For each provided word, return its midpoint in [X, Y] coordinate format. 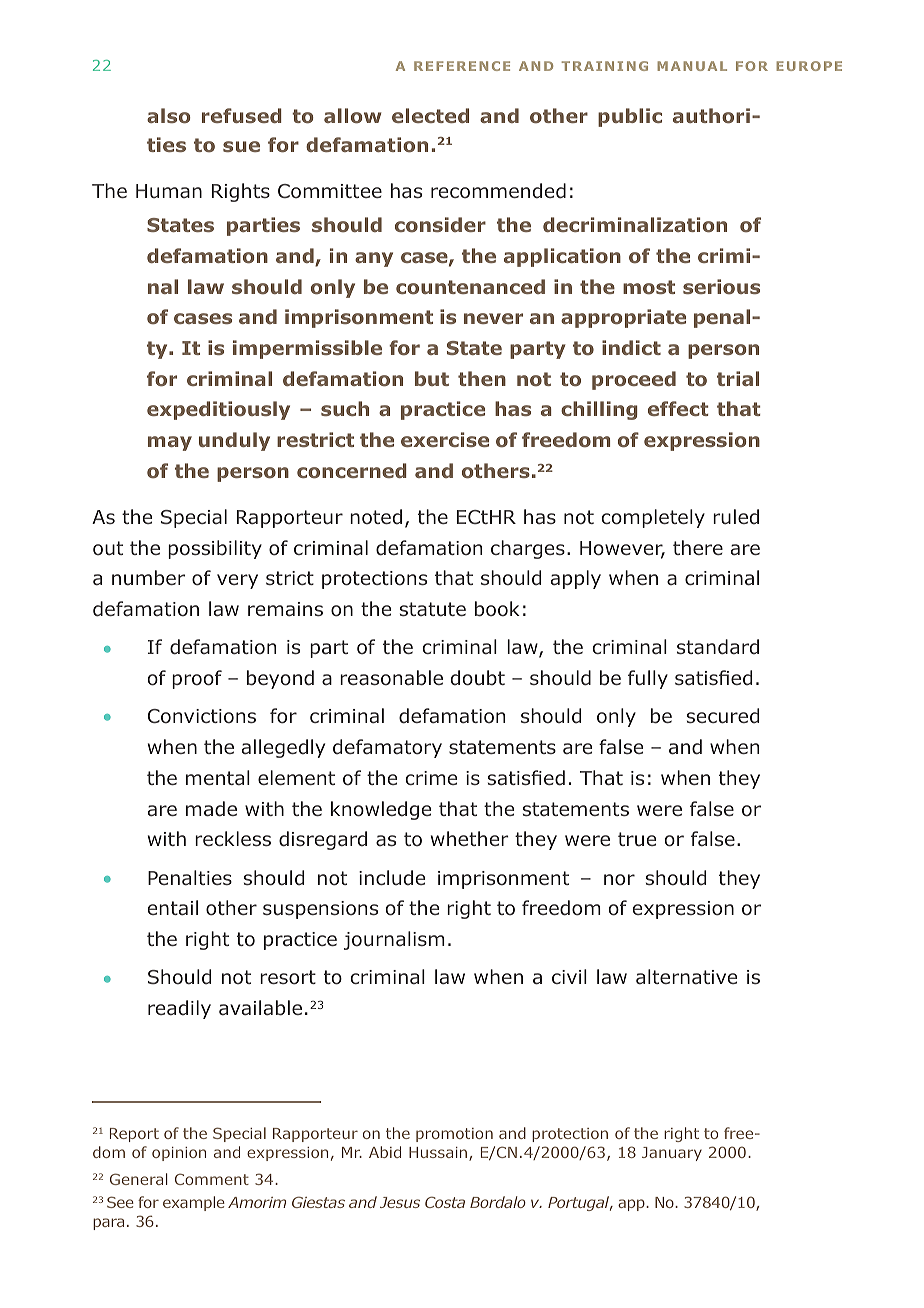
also [169, 116]
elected [430, 115]
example [194, 1203]
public [630, 117]
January [672, 1154]
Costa [445, 1202]
